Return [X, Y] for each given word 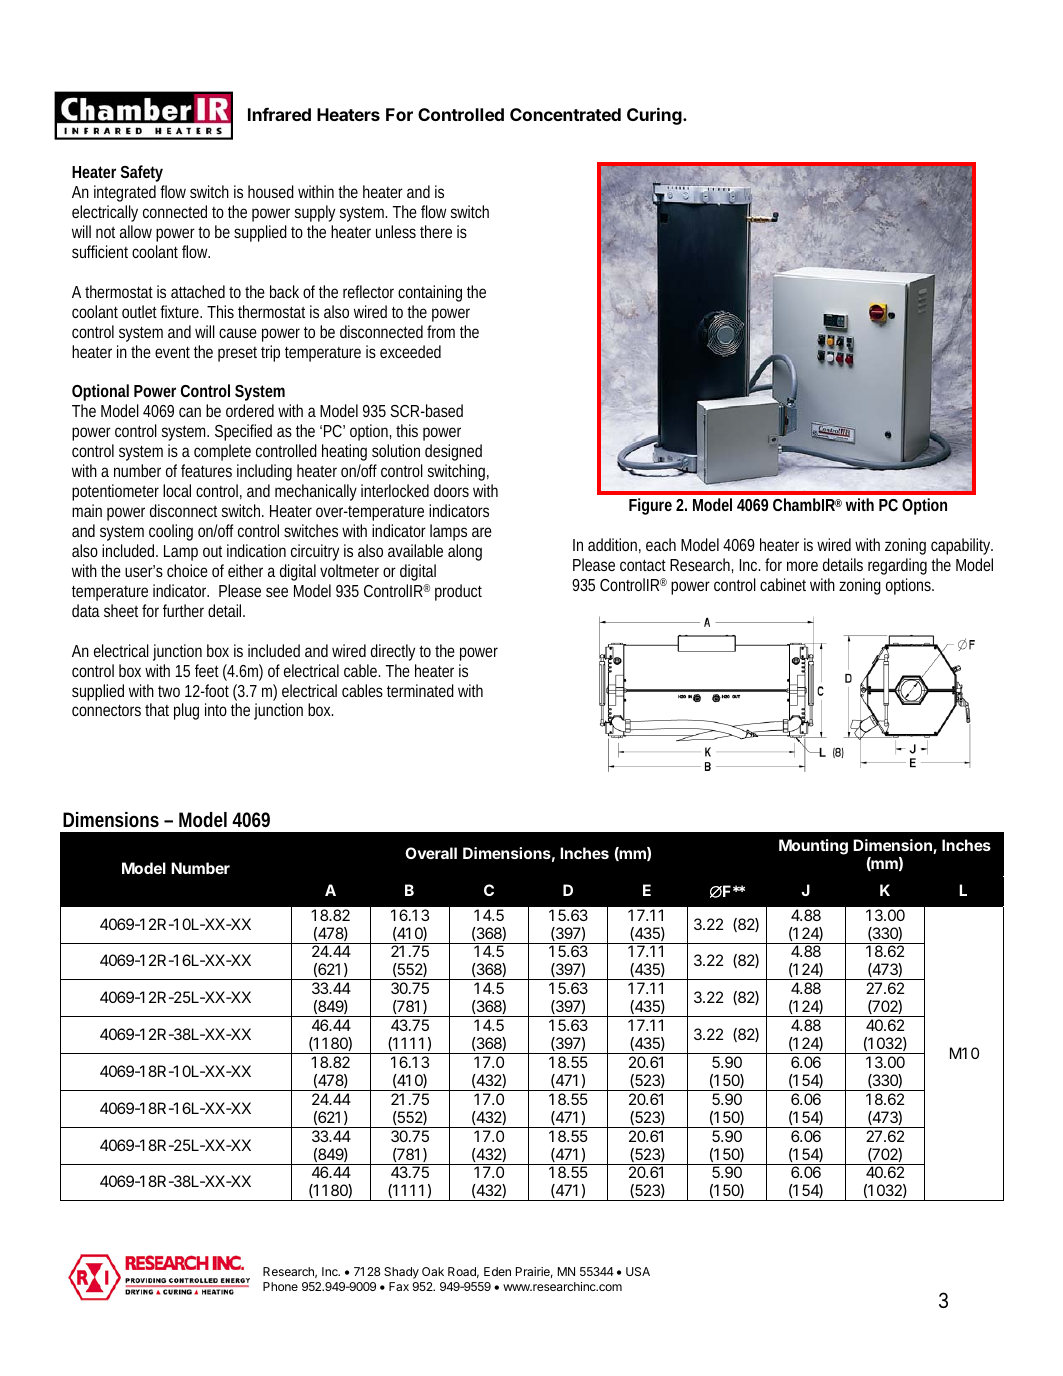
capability [962, 546]
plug [186, 711]
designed [453, 452]
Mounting [813, 847]
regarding [897, 566]
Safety [142, 173]
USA [638, 1271]
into [216, 709]
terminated [420, 690]
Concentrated [565, 114]
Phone [280, 1286]
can [190, 412]
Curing [655, 116]
